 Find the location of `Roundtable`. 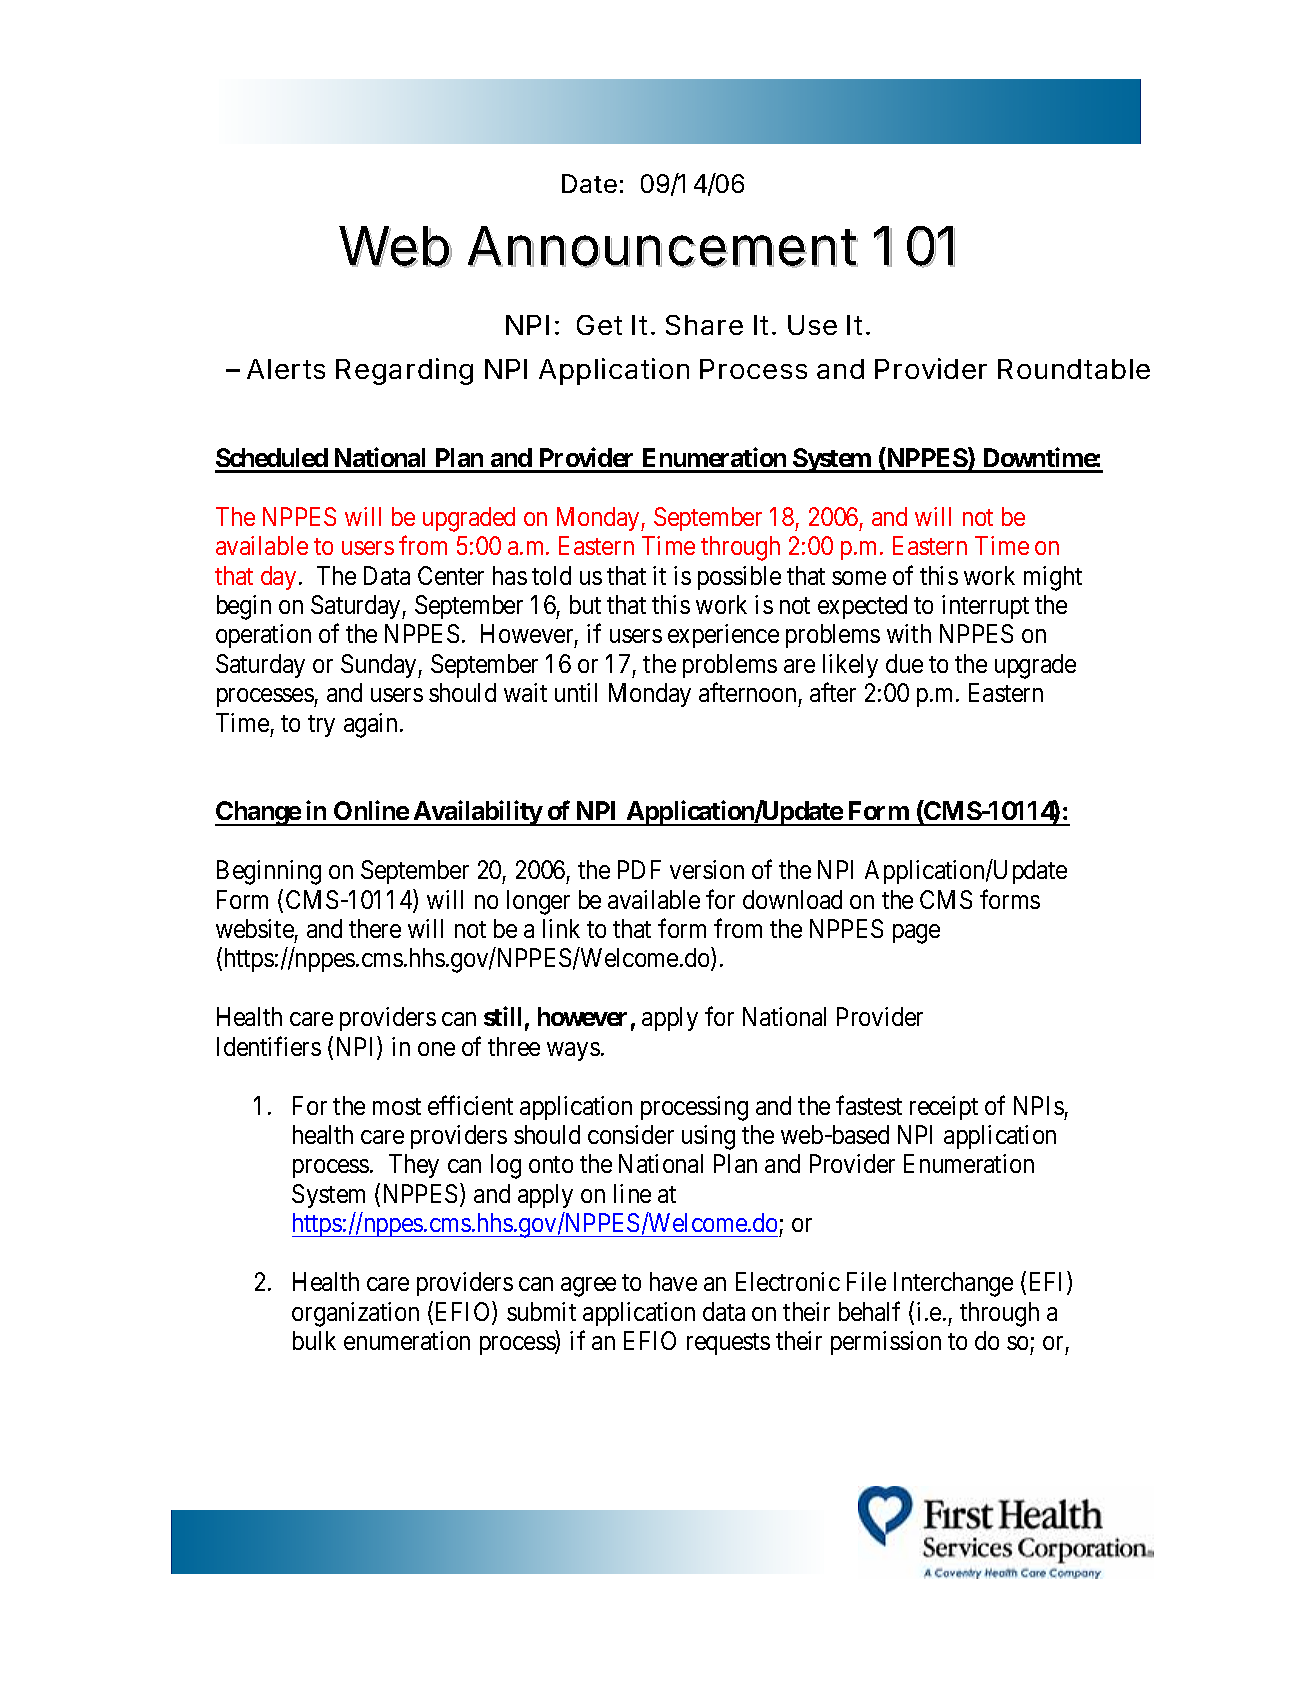

Roundtable is located at coordinates (1074, 369).
